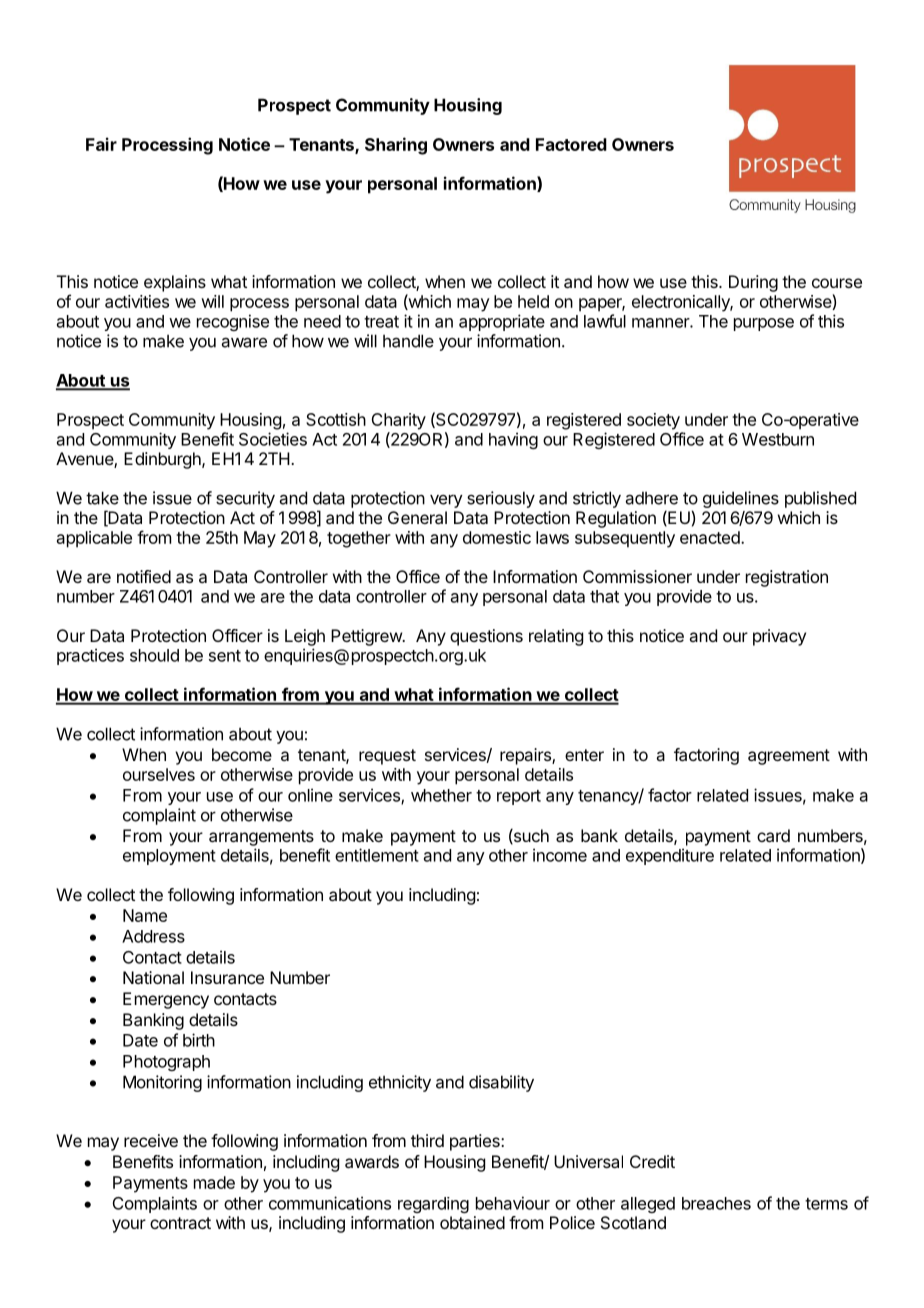  What do you see at coordinates (214, 1182) in the screenshot?
I see `made` at bounding box center [214, 1182].
